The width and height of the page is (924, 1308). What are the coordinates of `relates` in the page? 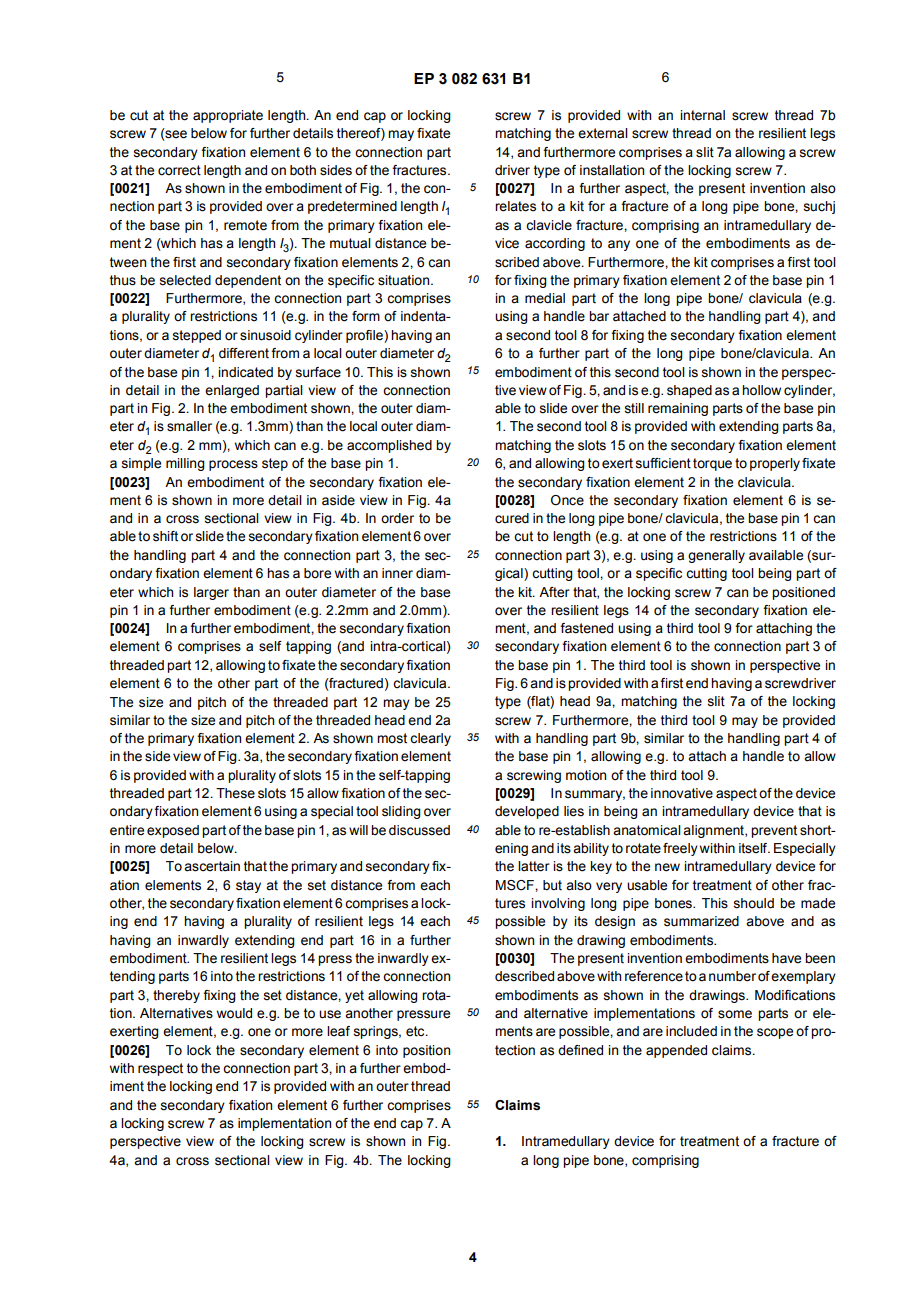 It's located at (515, 206).
